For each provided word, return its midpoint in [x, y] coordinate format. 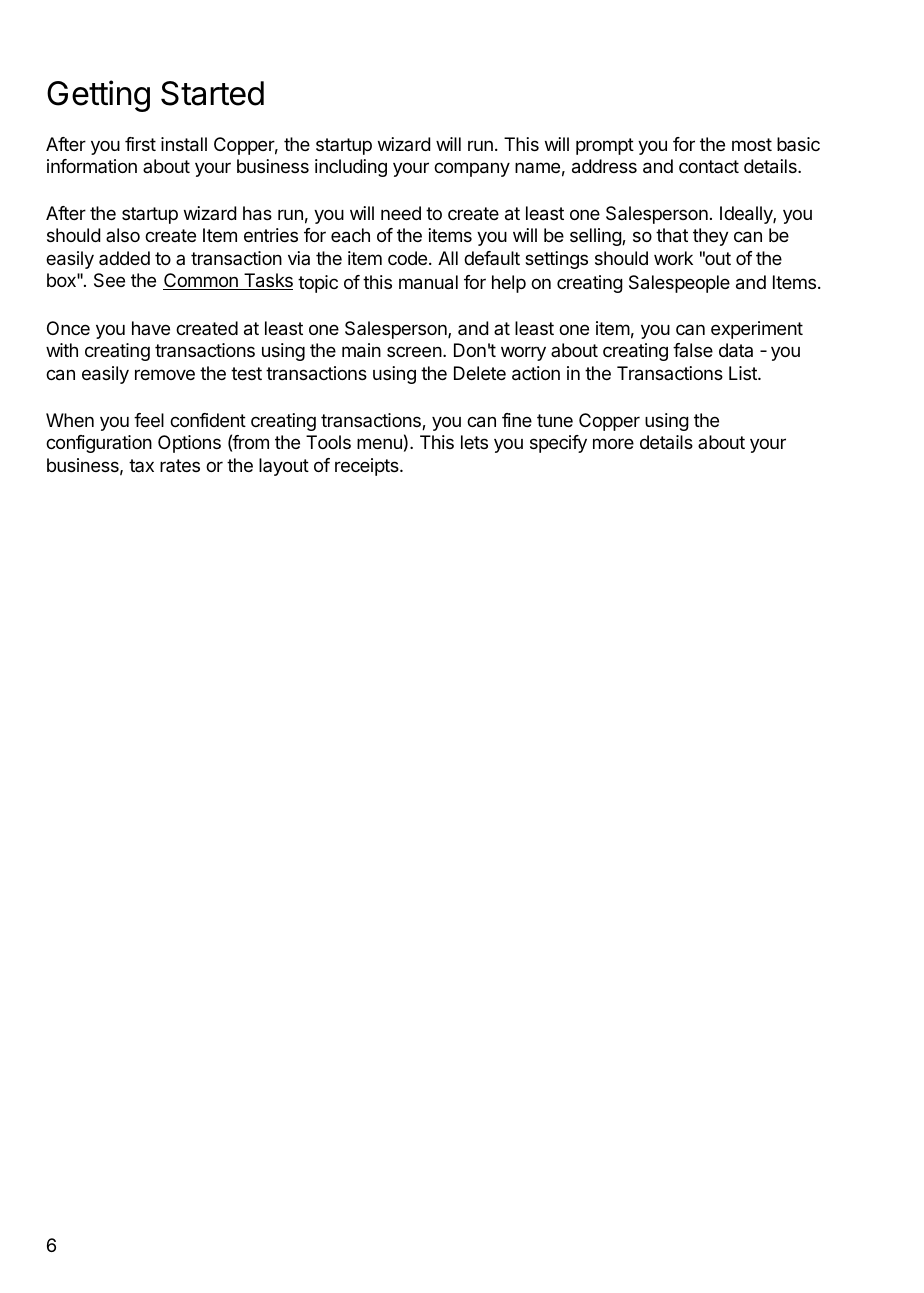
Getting [98, 96]
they [710, 237]
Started [212, 93]
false [693, 350]
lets [474, 442]
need [401, 213]
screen [414, 351]
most [752, 144]
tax [141, 465]
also [123, 235]
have [151, 328]
